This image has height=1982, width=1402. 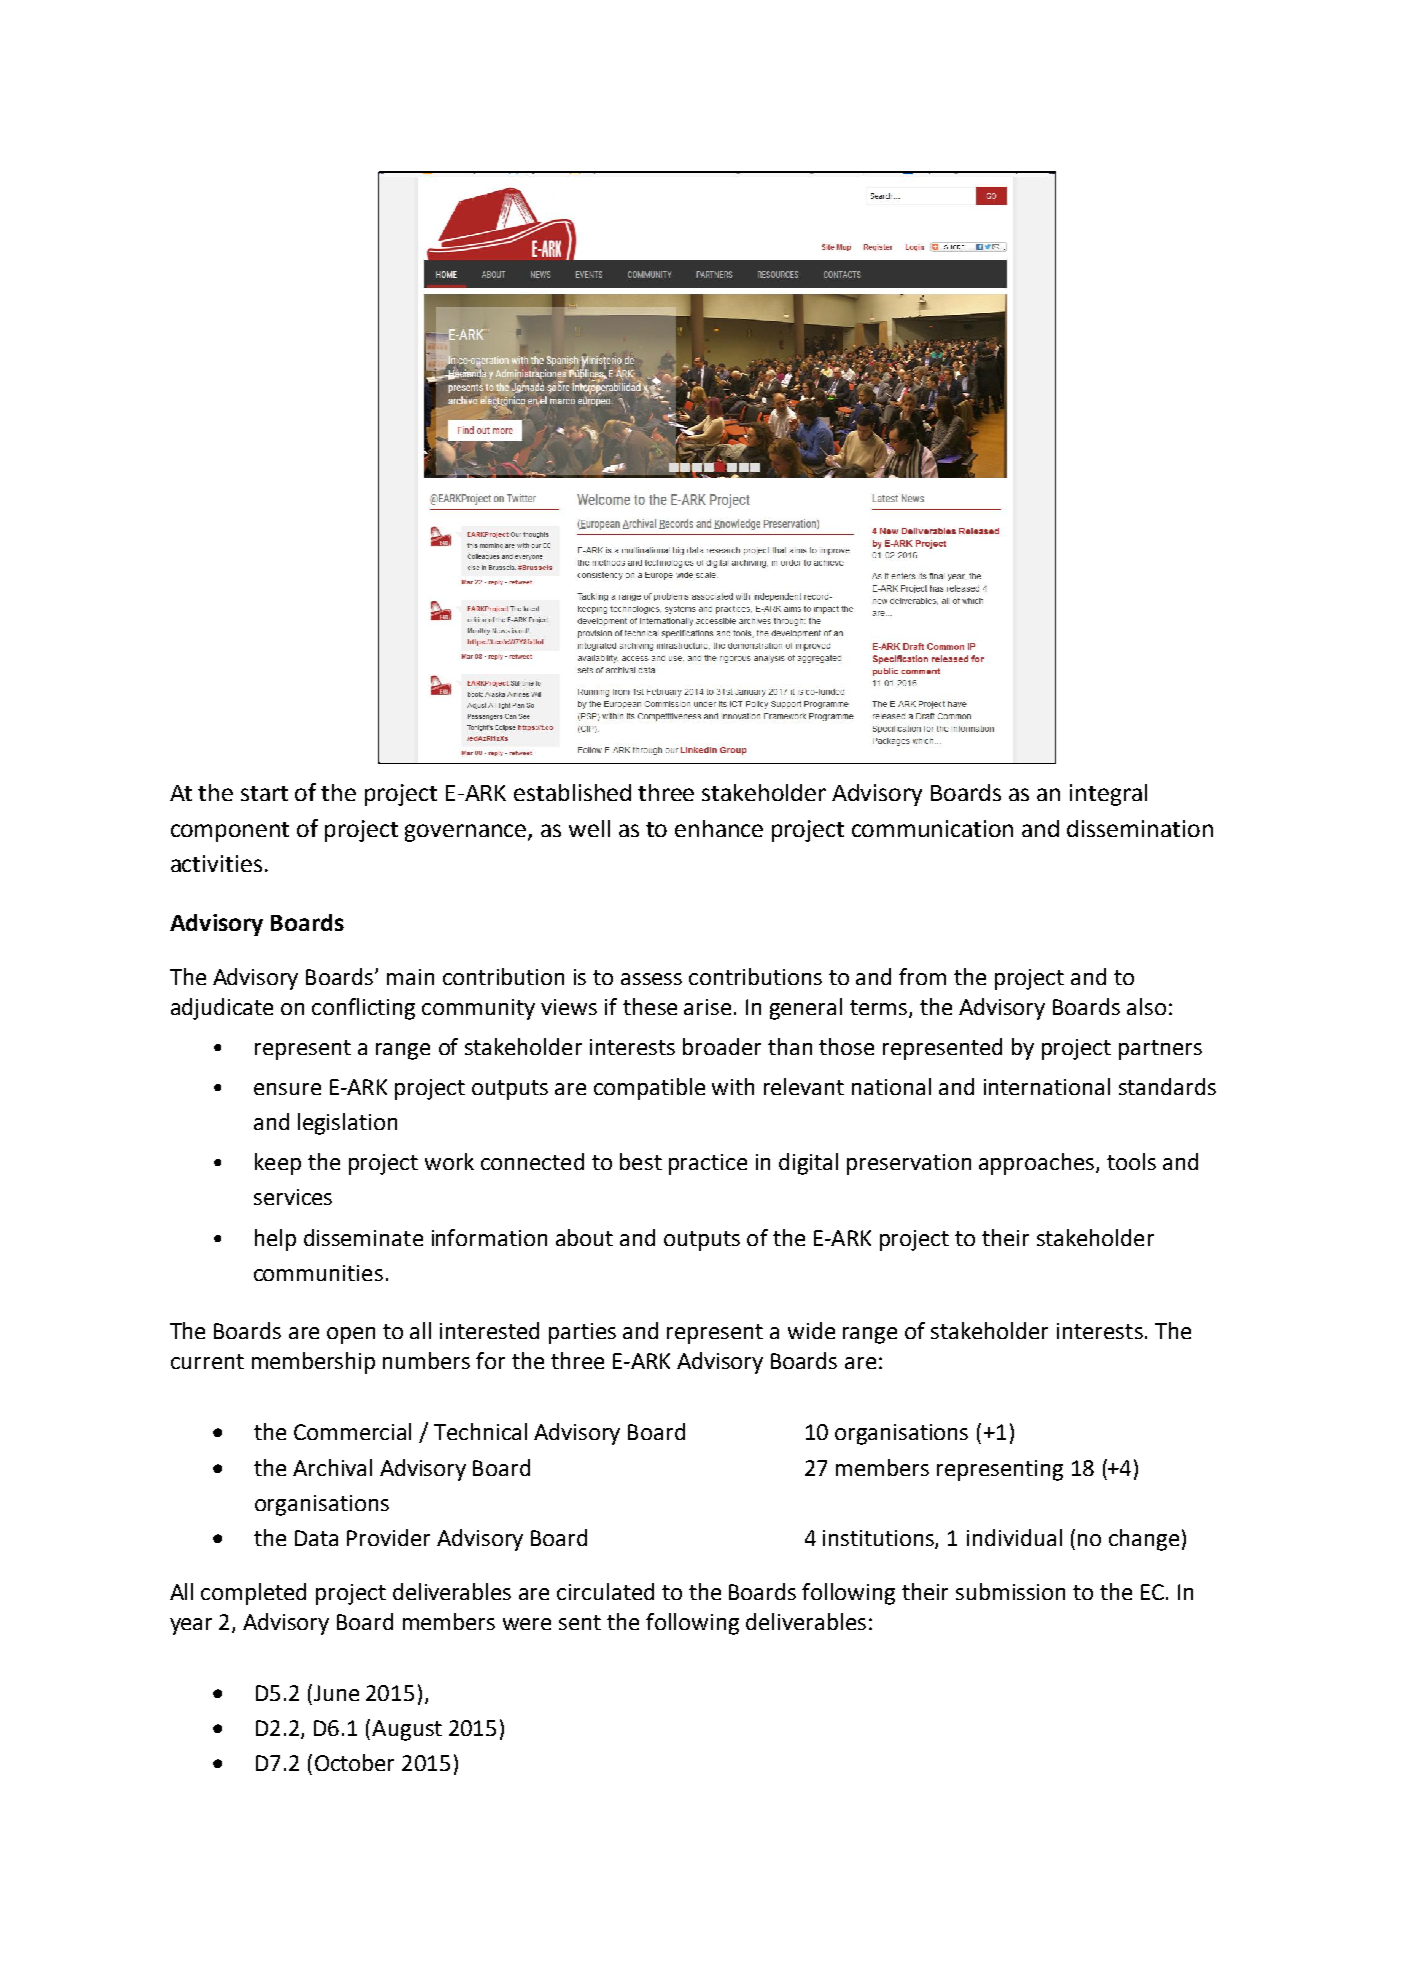 What do you see at coordinates (354, 1762) in the image?
I see `October` at bounding box center [354, 1762].
